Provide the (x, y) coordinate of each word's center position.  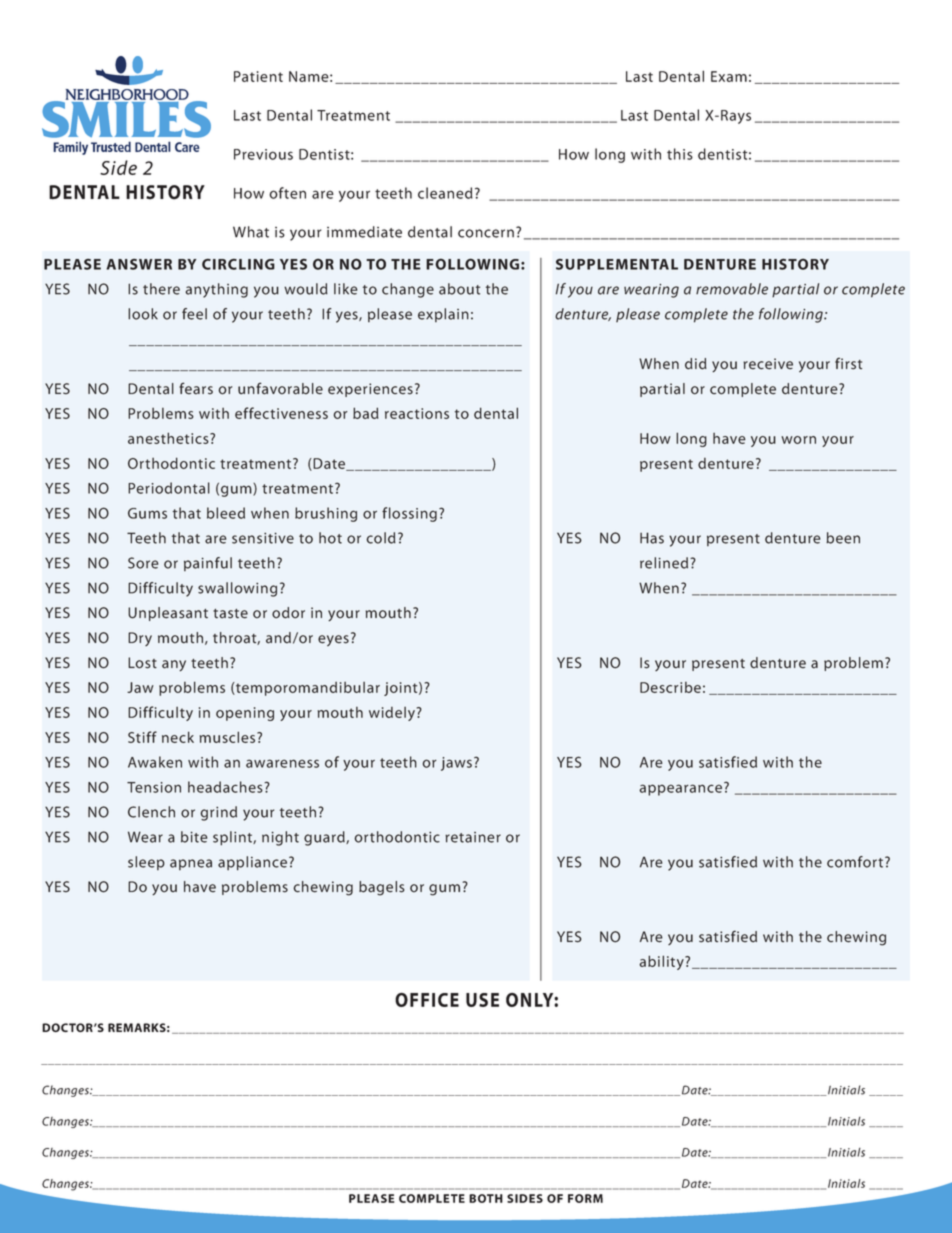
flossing (409, 514)
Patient (258, 76)
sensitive (263, 538)
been (843, 538)
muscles (229, 737)
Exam (729, 76)
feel (194, 314)
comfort (856, 862)
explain (443, 315)
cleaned (445, 193)
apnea (191, 864)
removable (732, 289)
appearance (680, 790)
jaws (458, 764)
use (482, 1000)
